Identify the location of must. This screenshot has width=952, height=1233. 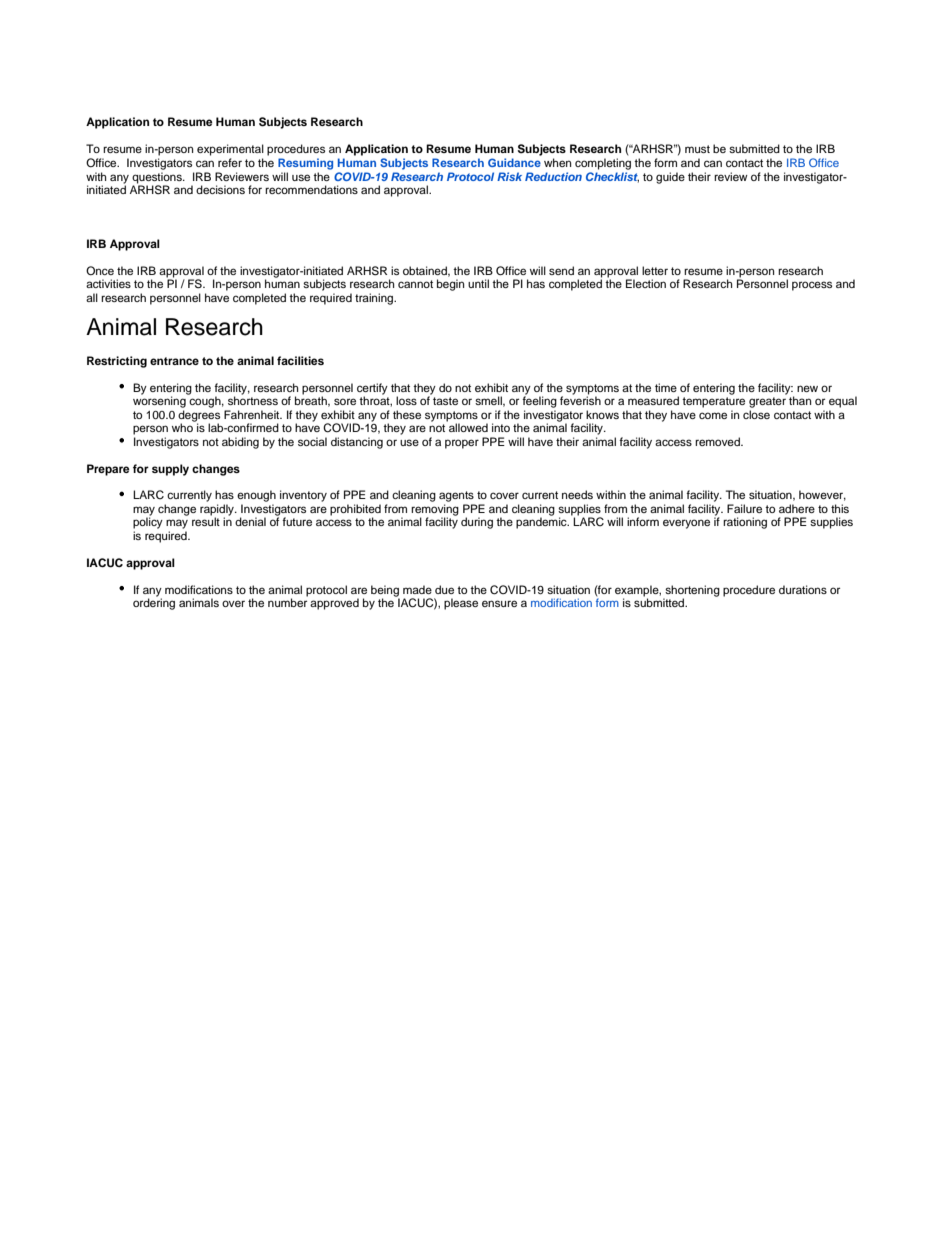
(697, 149).
